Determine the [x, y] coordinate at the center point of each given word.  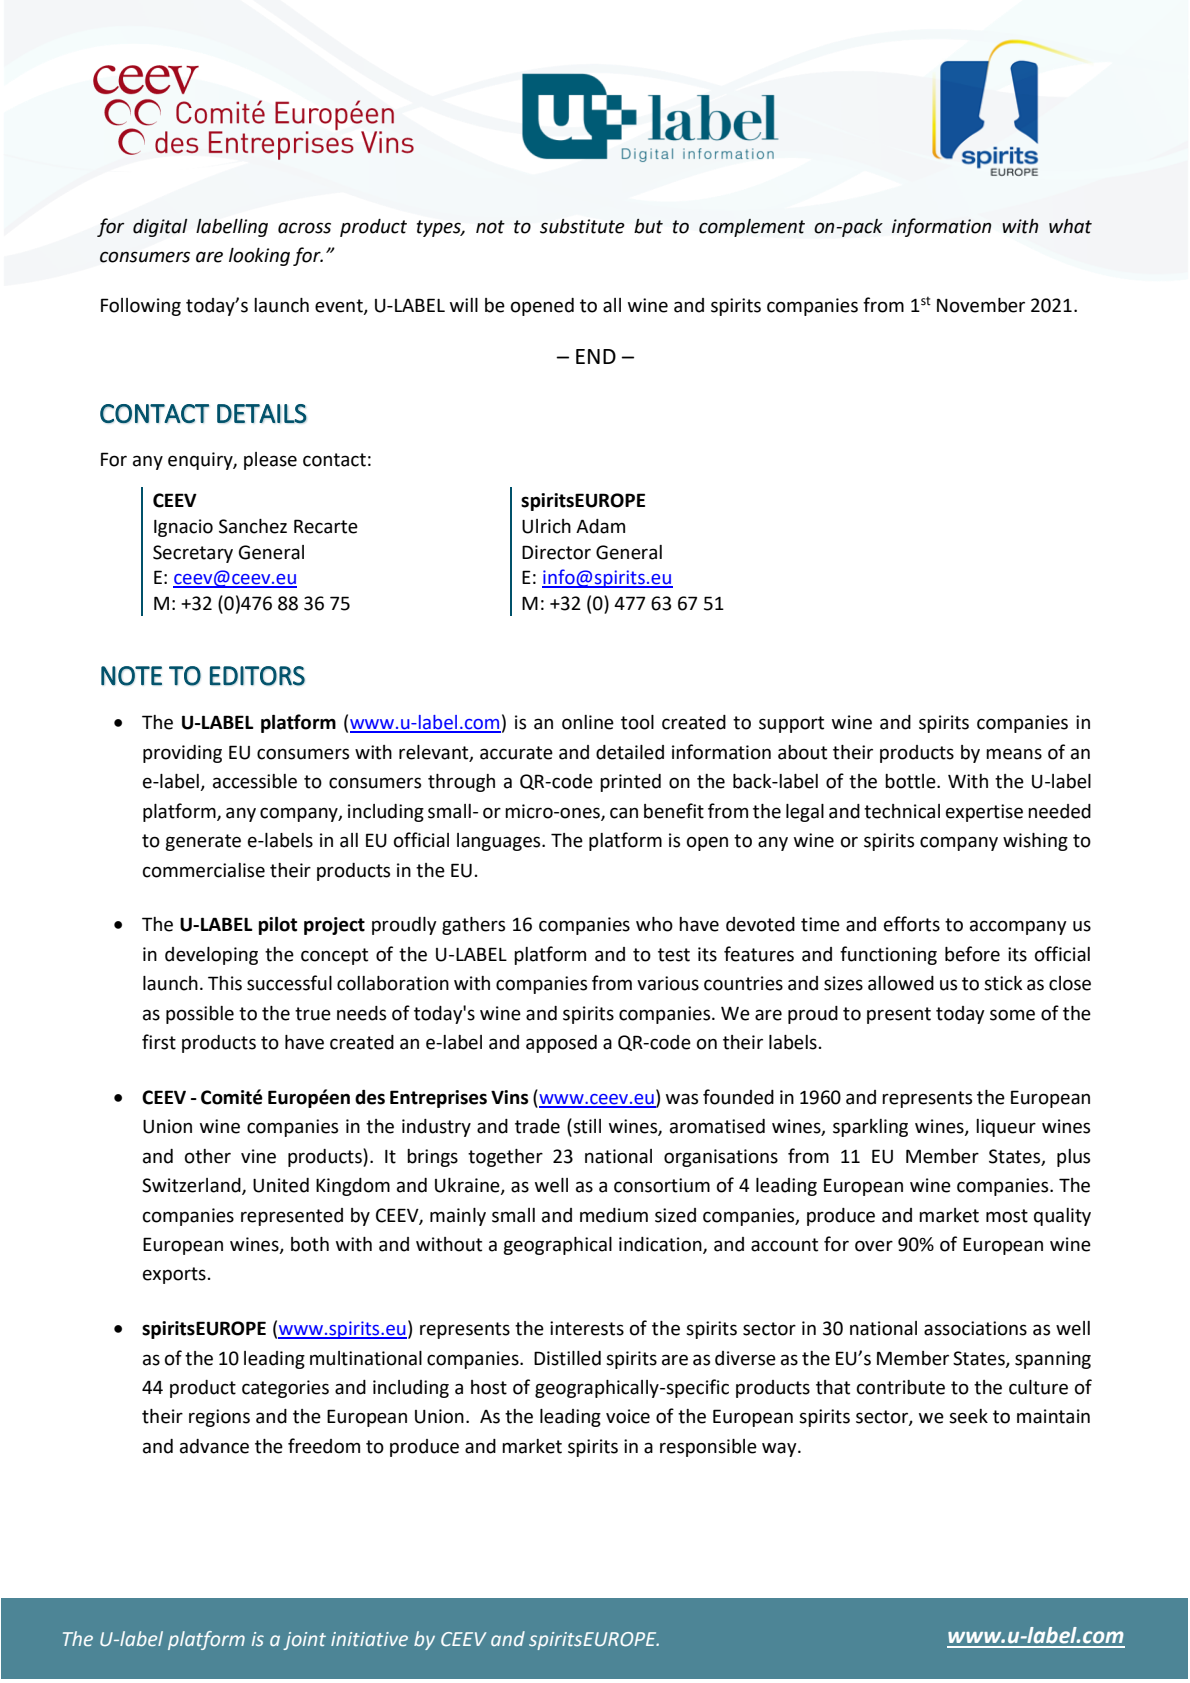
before [972, 954]
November [981, 305]
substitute [582, 226]
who [654, 924]
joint [304, 1641]
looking [259, 257]
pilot [278, 925]
